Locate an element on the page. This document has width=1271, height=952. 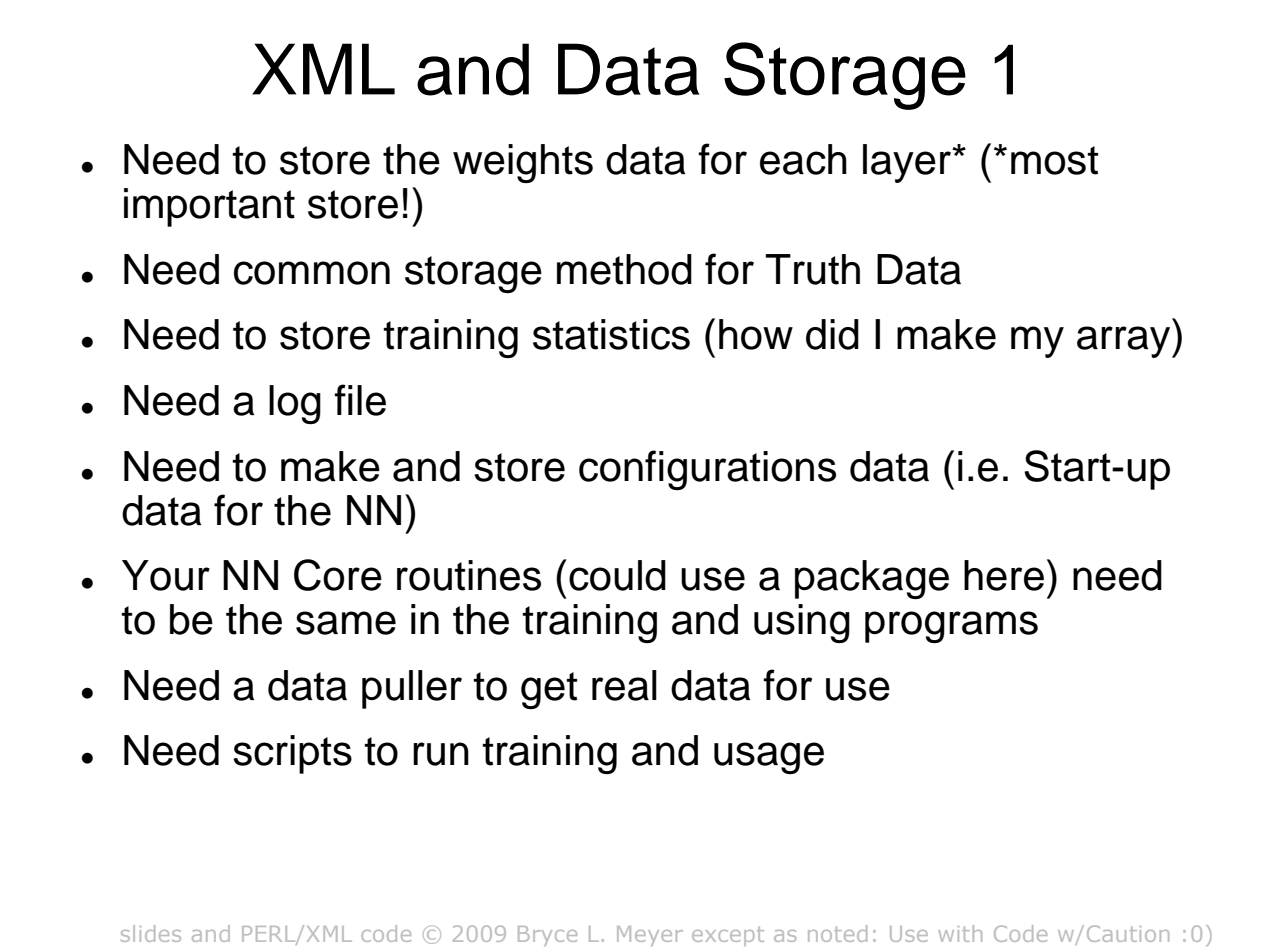
slides is located at coordinates (151, 933).
